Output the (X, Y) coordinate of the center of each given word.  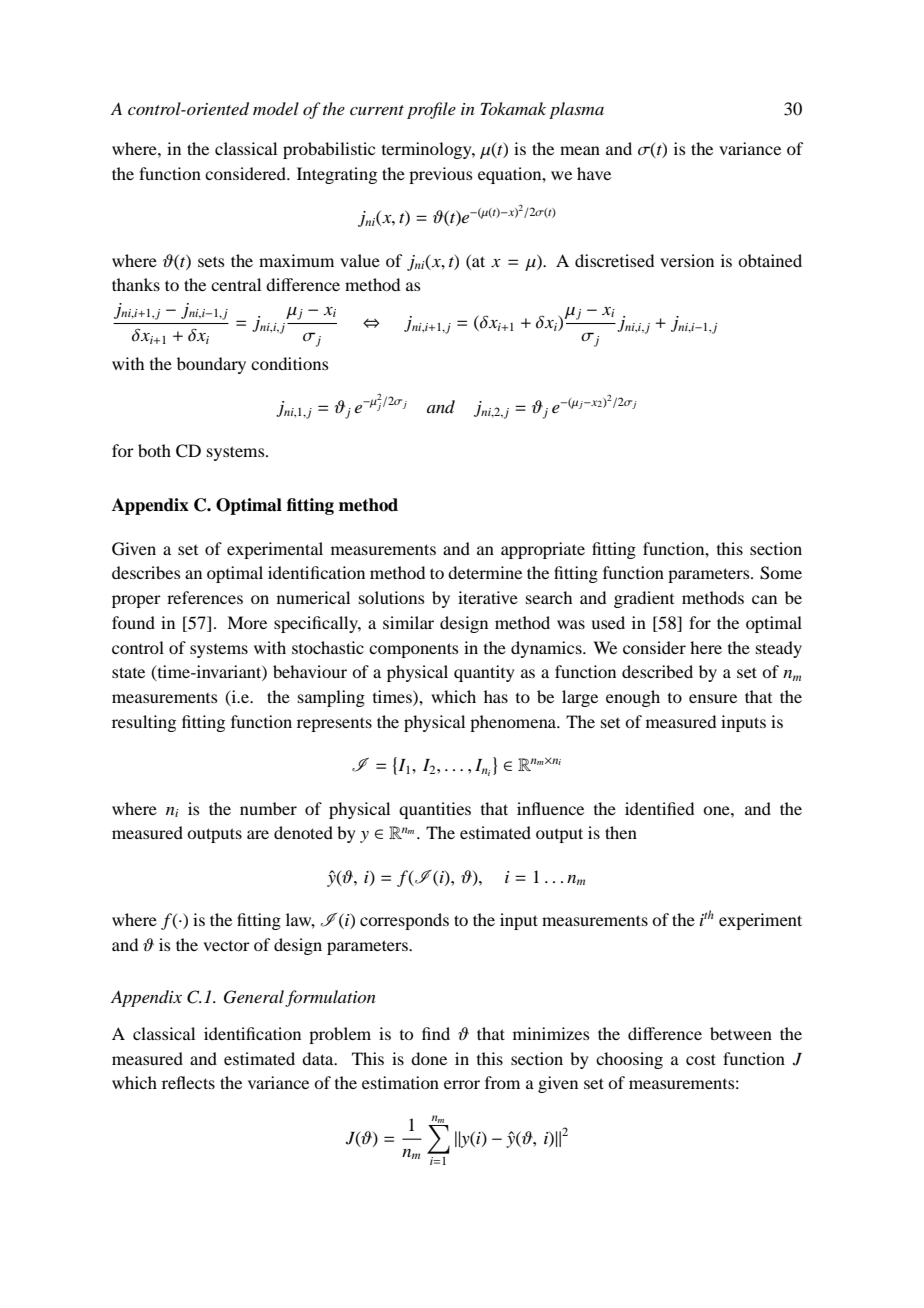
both (154, 450)
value (360, 260)
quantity (484, 673)
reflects (188, 1082)
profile (431, 110)
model (276, 108)
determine (485, 572)
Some (781, 573)
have (594, 173)
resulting (144, 723)
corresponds (404, 921)
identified (659, 808)
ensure (713, 698)
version (687, 260)
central (236, 284)
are (258, 834)
